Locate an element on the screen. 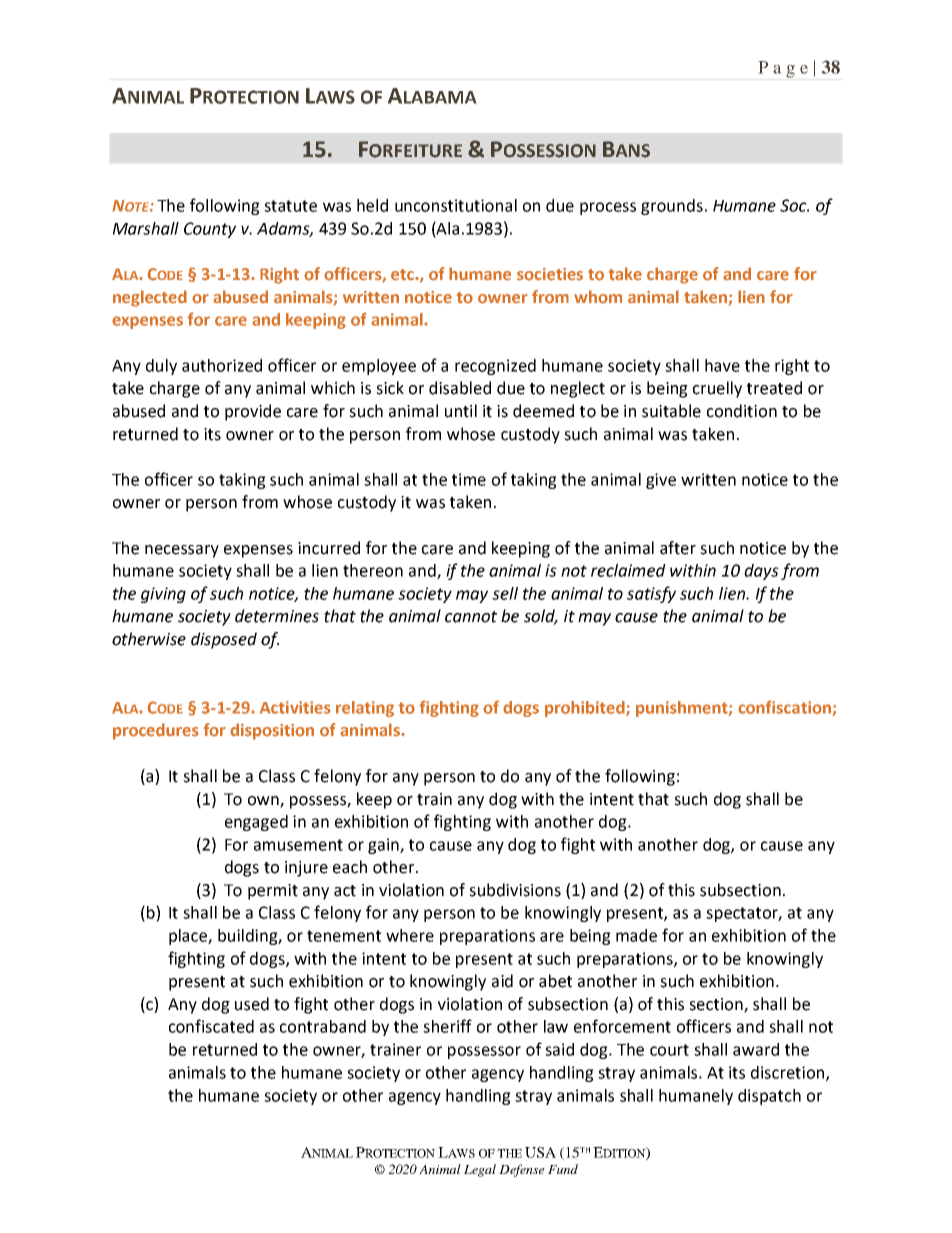 This screenshot has width=952, height=1233. cannot is located at coordinates (471, 617).
